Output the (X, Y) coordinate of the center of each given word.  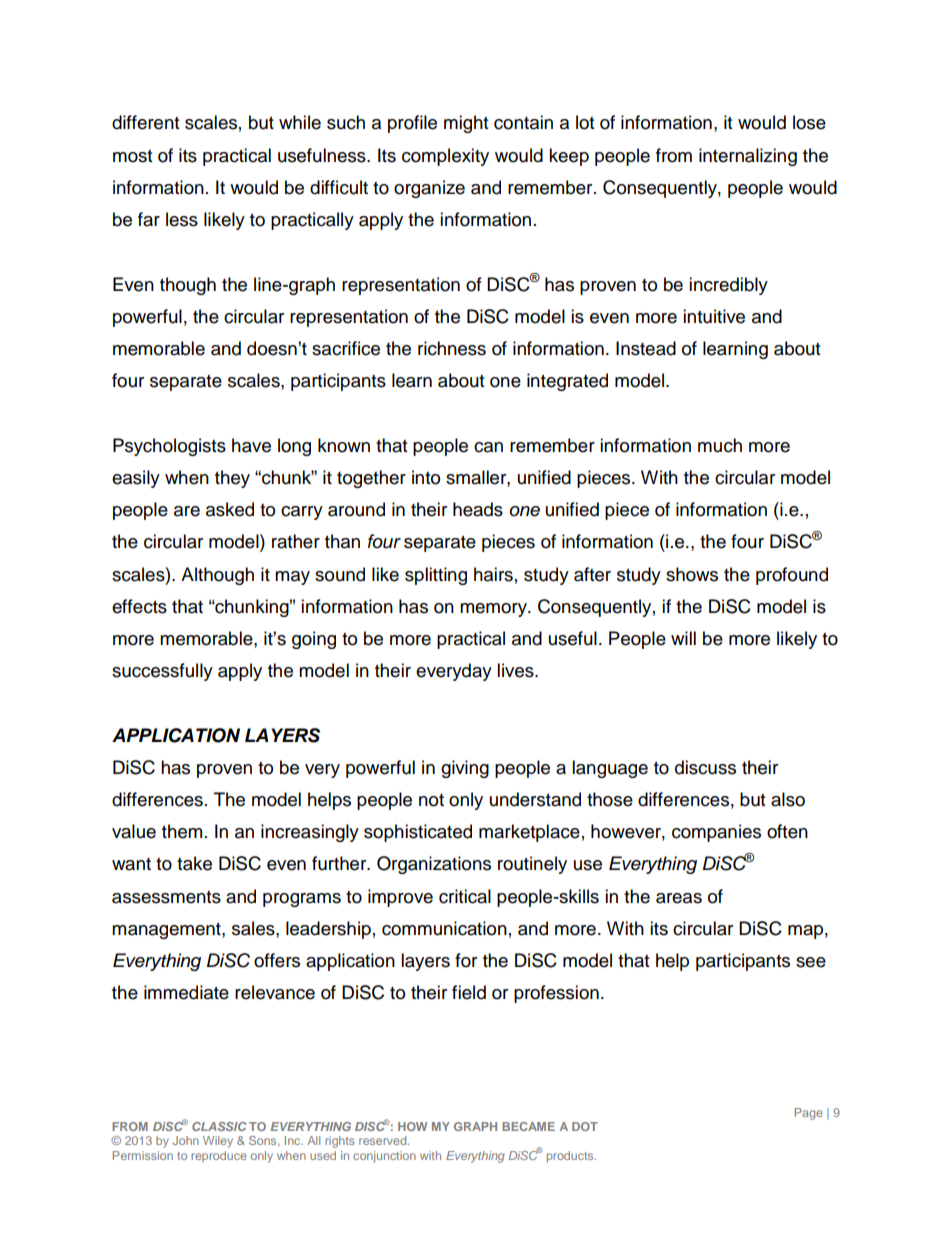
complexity (445, 157)
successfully (162, 672)
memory (494, 610)
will (683, 638)
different (145, 122)
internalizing (748, 157)
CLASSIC (219, 1126)
